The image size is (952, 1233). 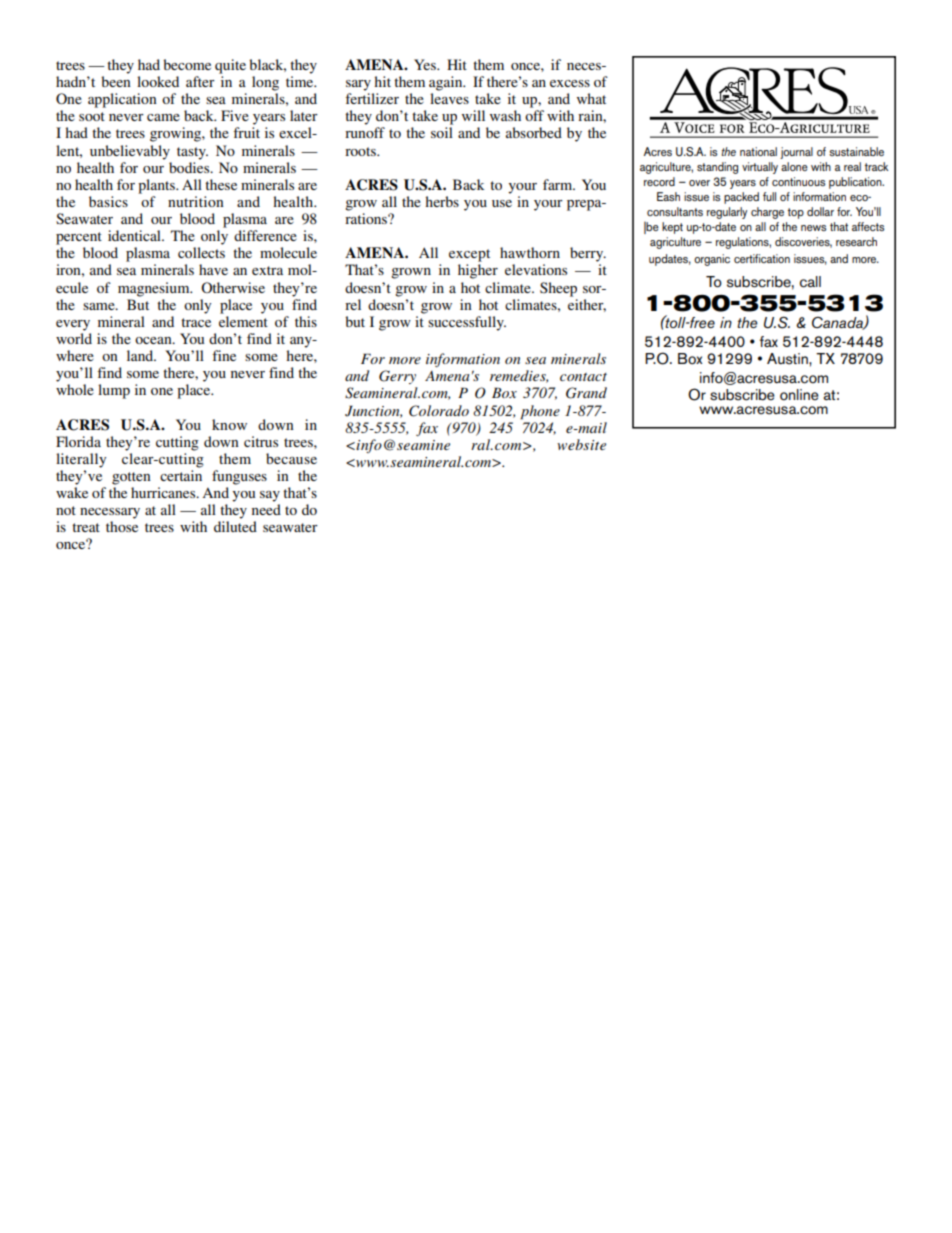 I want to click on Gerry, so click(x=397, y=377).
